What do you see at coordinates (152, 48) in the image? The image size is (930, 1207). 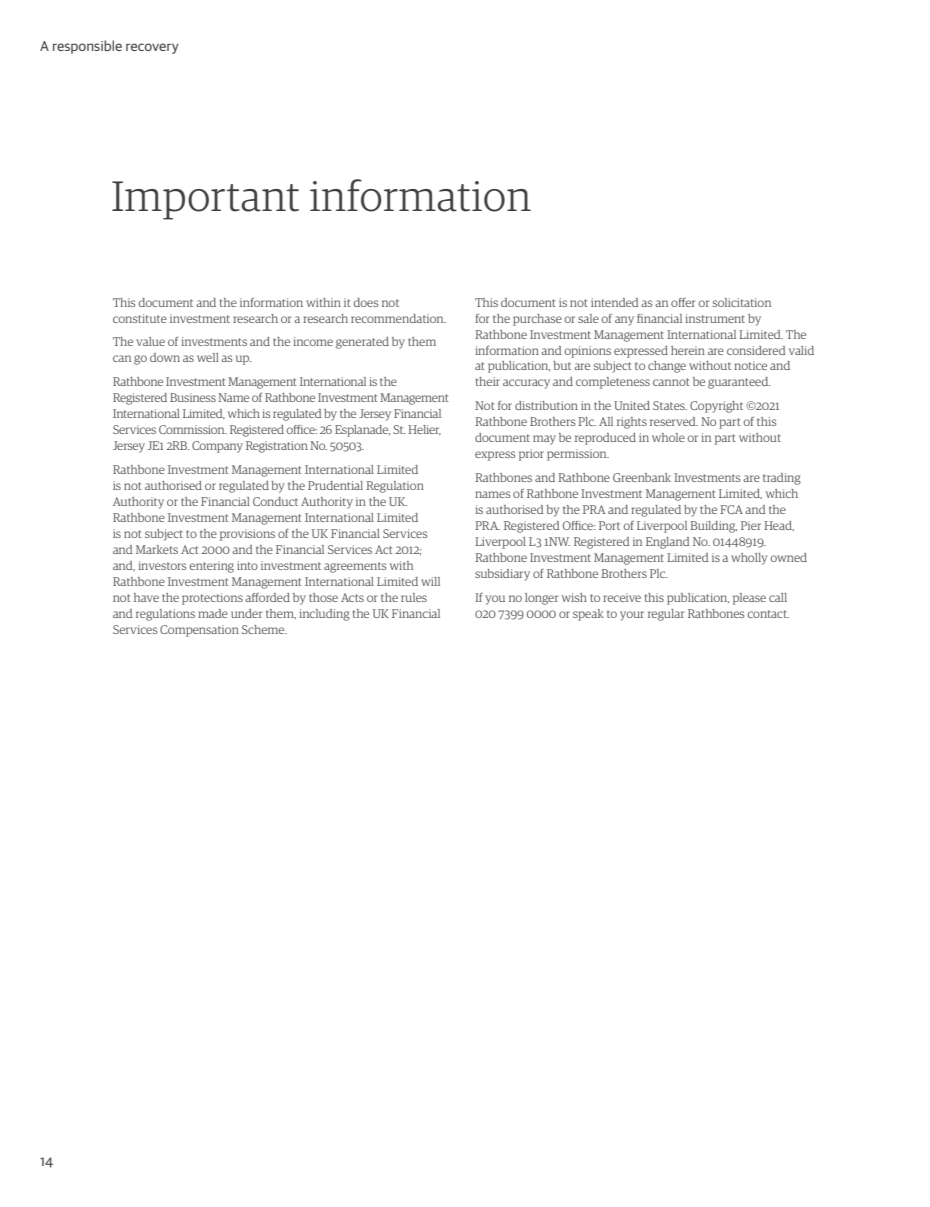 I see `recovery` at bounding box center [152, 48].
